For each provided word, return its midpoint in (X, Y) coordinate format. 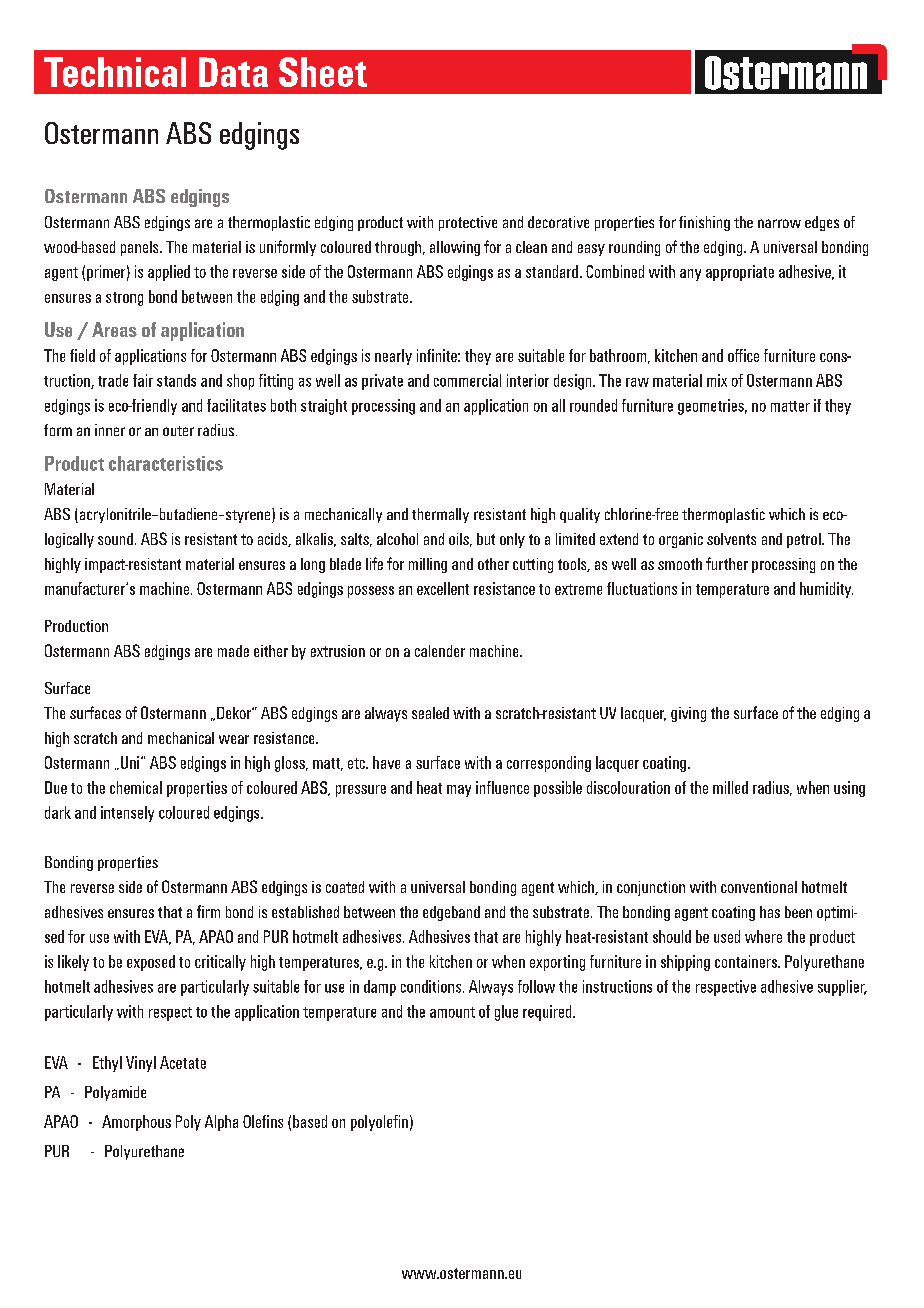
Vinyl (141, 1064)
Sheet (323, 72)
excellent (443, 588)
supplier (842, 988)
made (233, 651)
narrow (779, 223)
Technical (115, 72)
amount (452, 1012)
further (727, 563)
